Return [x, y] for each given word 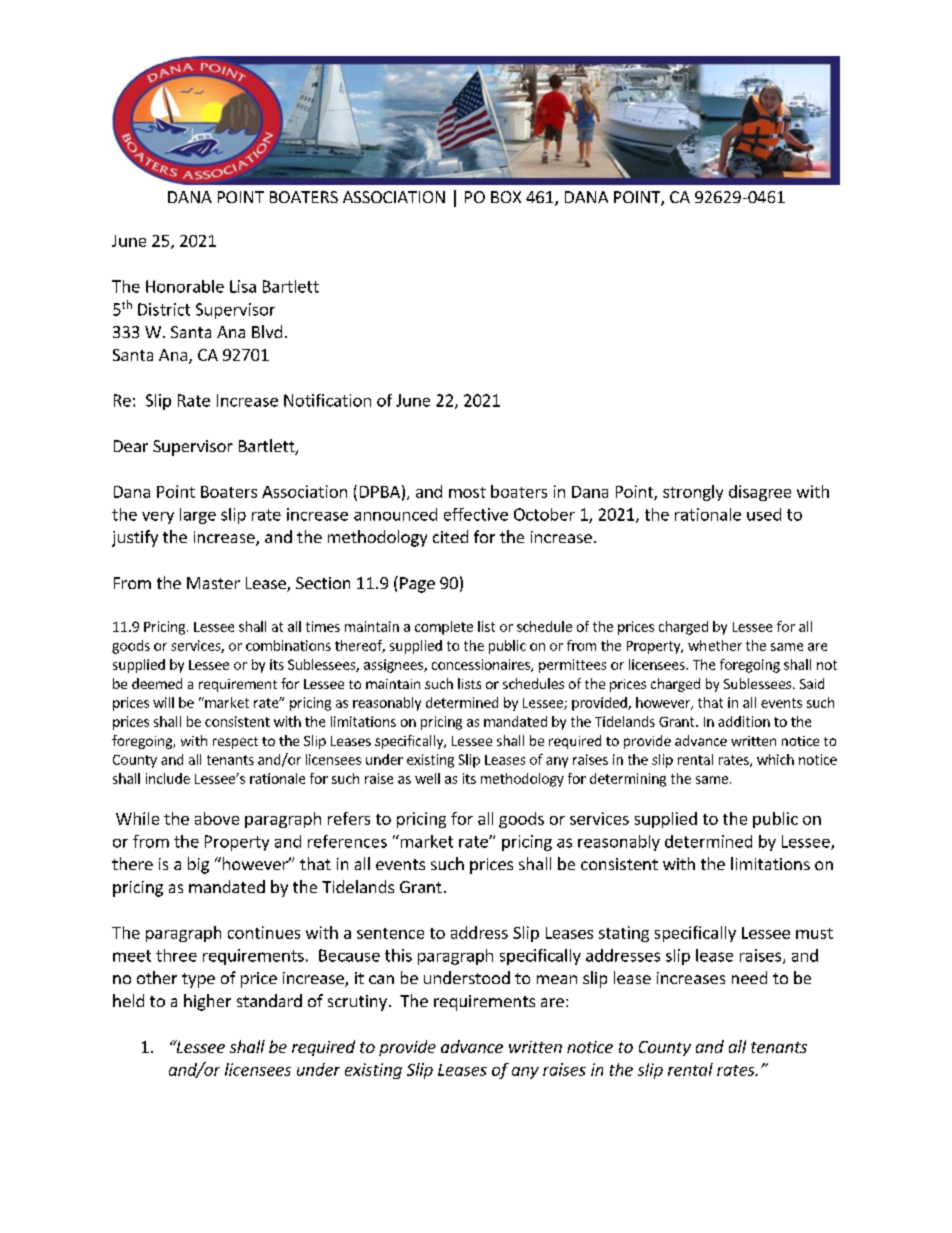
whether [715, 645]
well [427, 778]
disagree [760, 493]
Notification [327, 400]
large [198, 516]
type [198, 980]
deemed [157, 683]
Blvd [267, 331]
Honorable [185, 286]
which [775, 759]
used [764, 514]
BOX [506, 197]
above [217, 818]
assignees [394, 666]
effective [476, 514]
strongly [693, 493]
